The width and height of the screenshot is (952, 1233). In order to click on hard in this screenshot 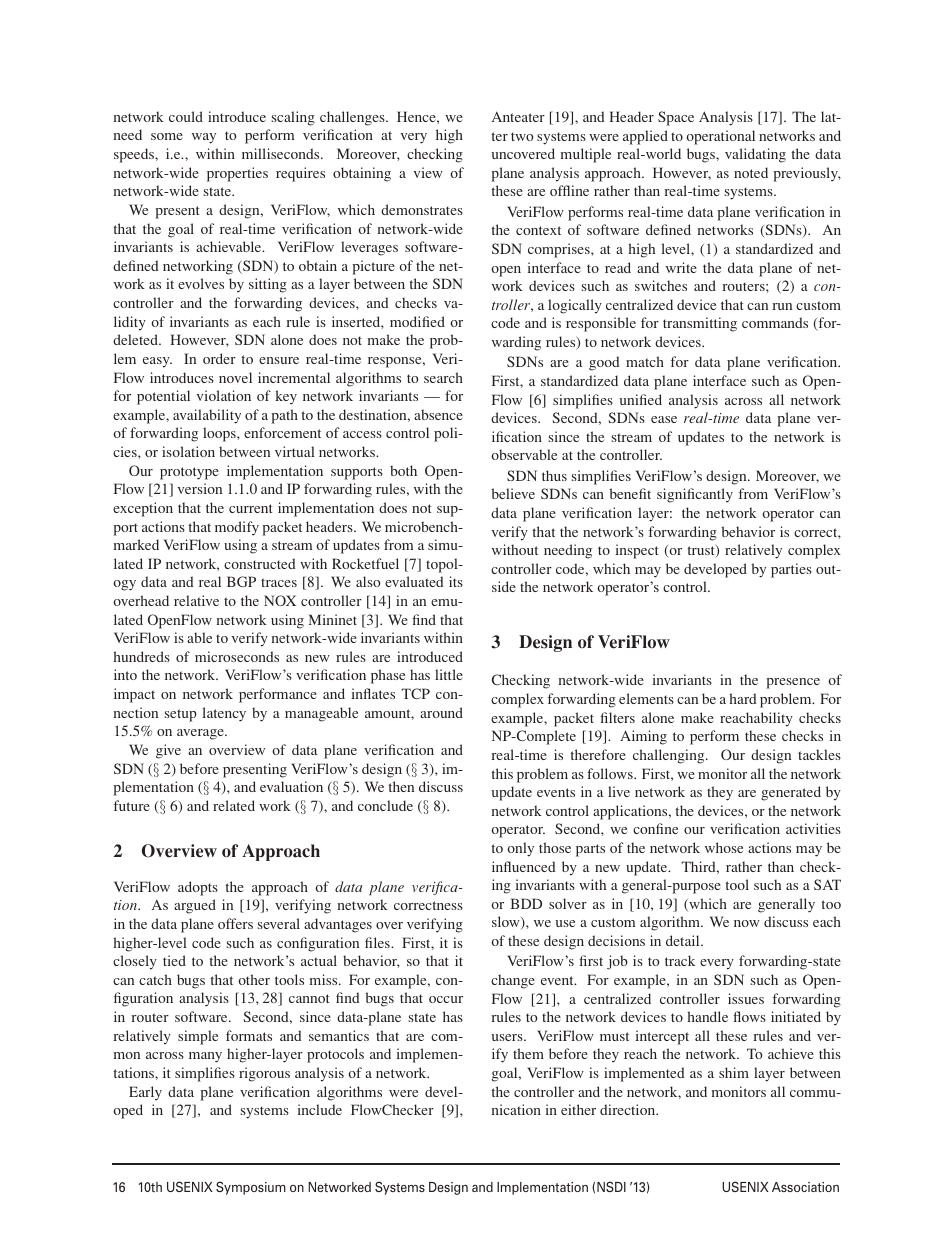, I will do `click(743, 698)`.
